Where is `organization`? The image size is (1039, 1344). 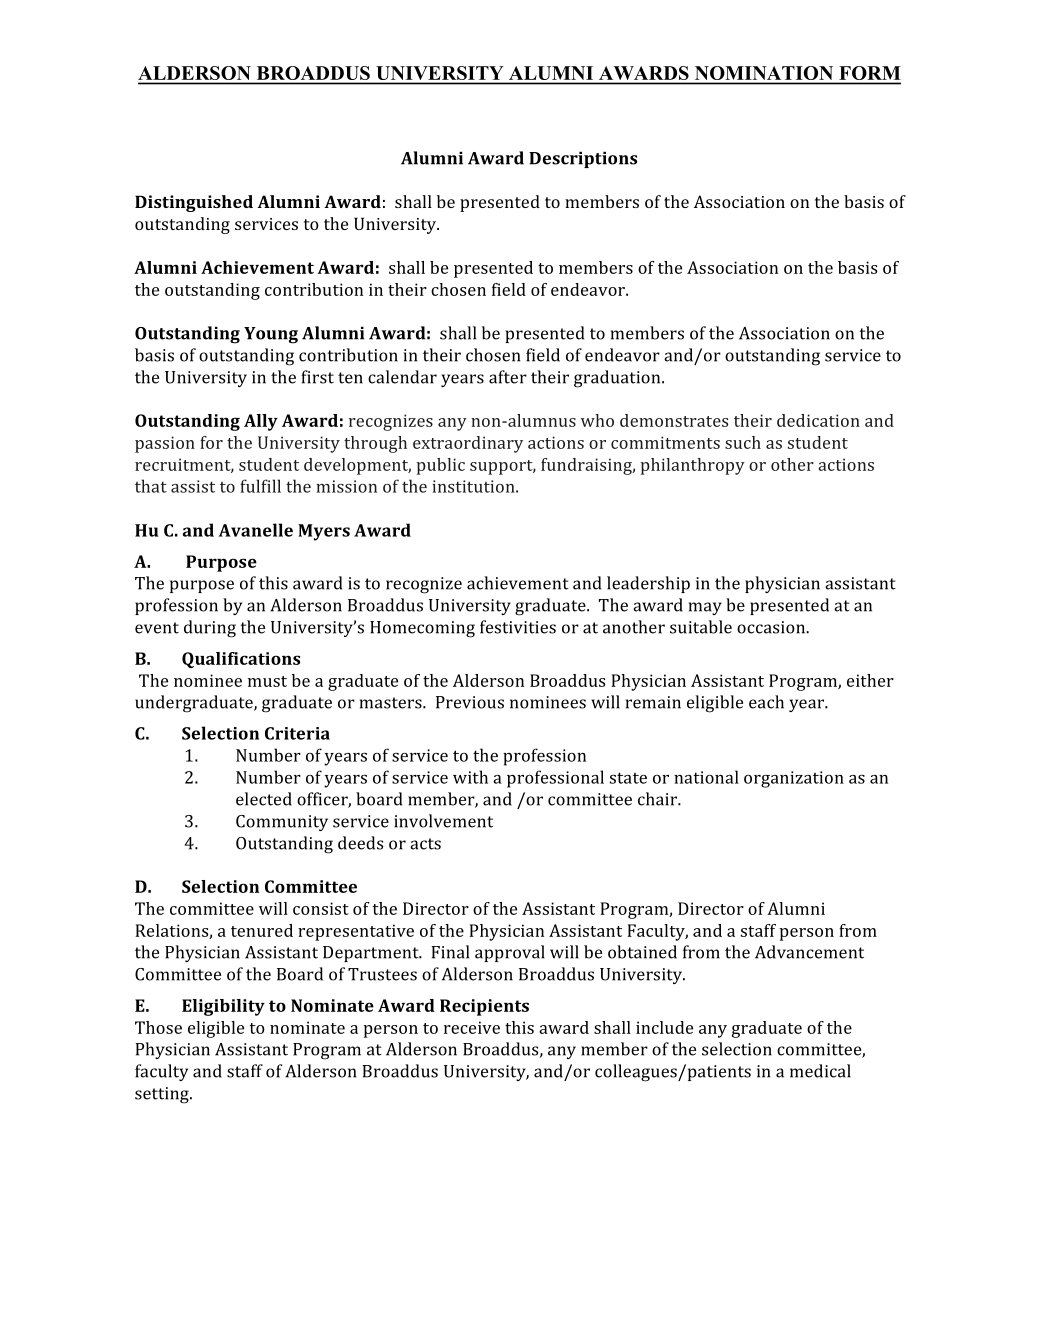
organization is located at coordinates (794, 779).
